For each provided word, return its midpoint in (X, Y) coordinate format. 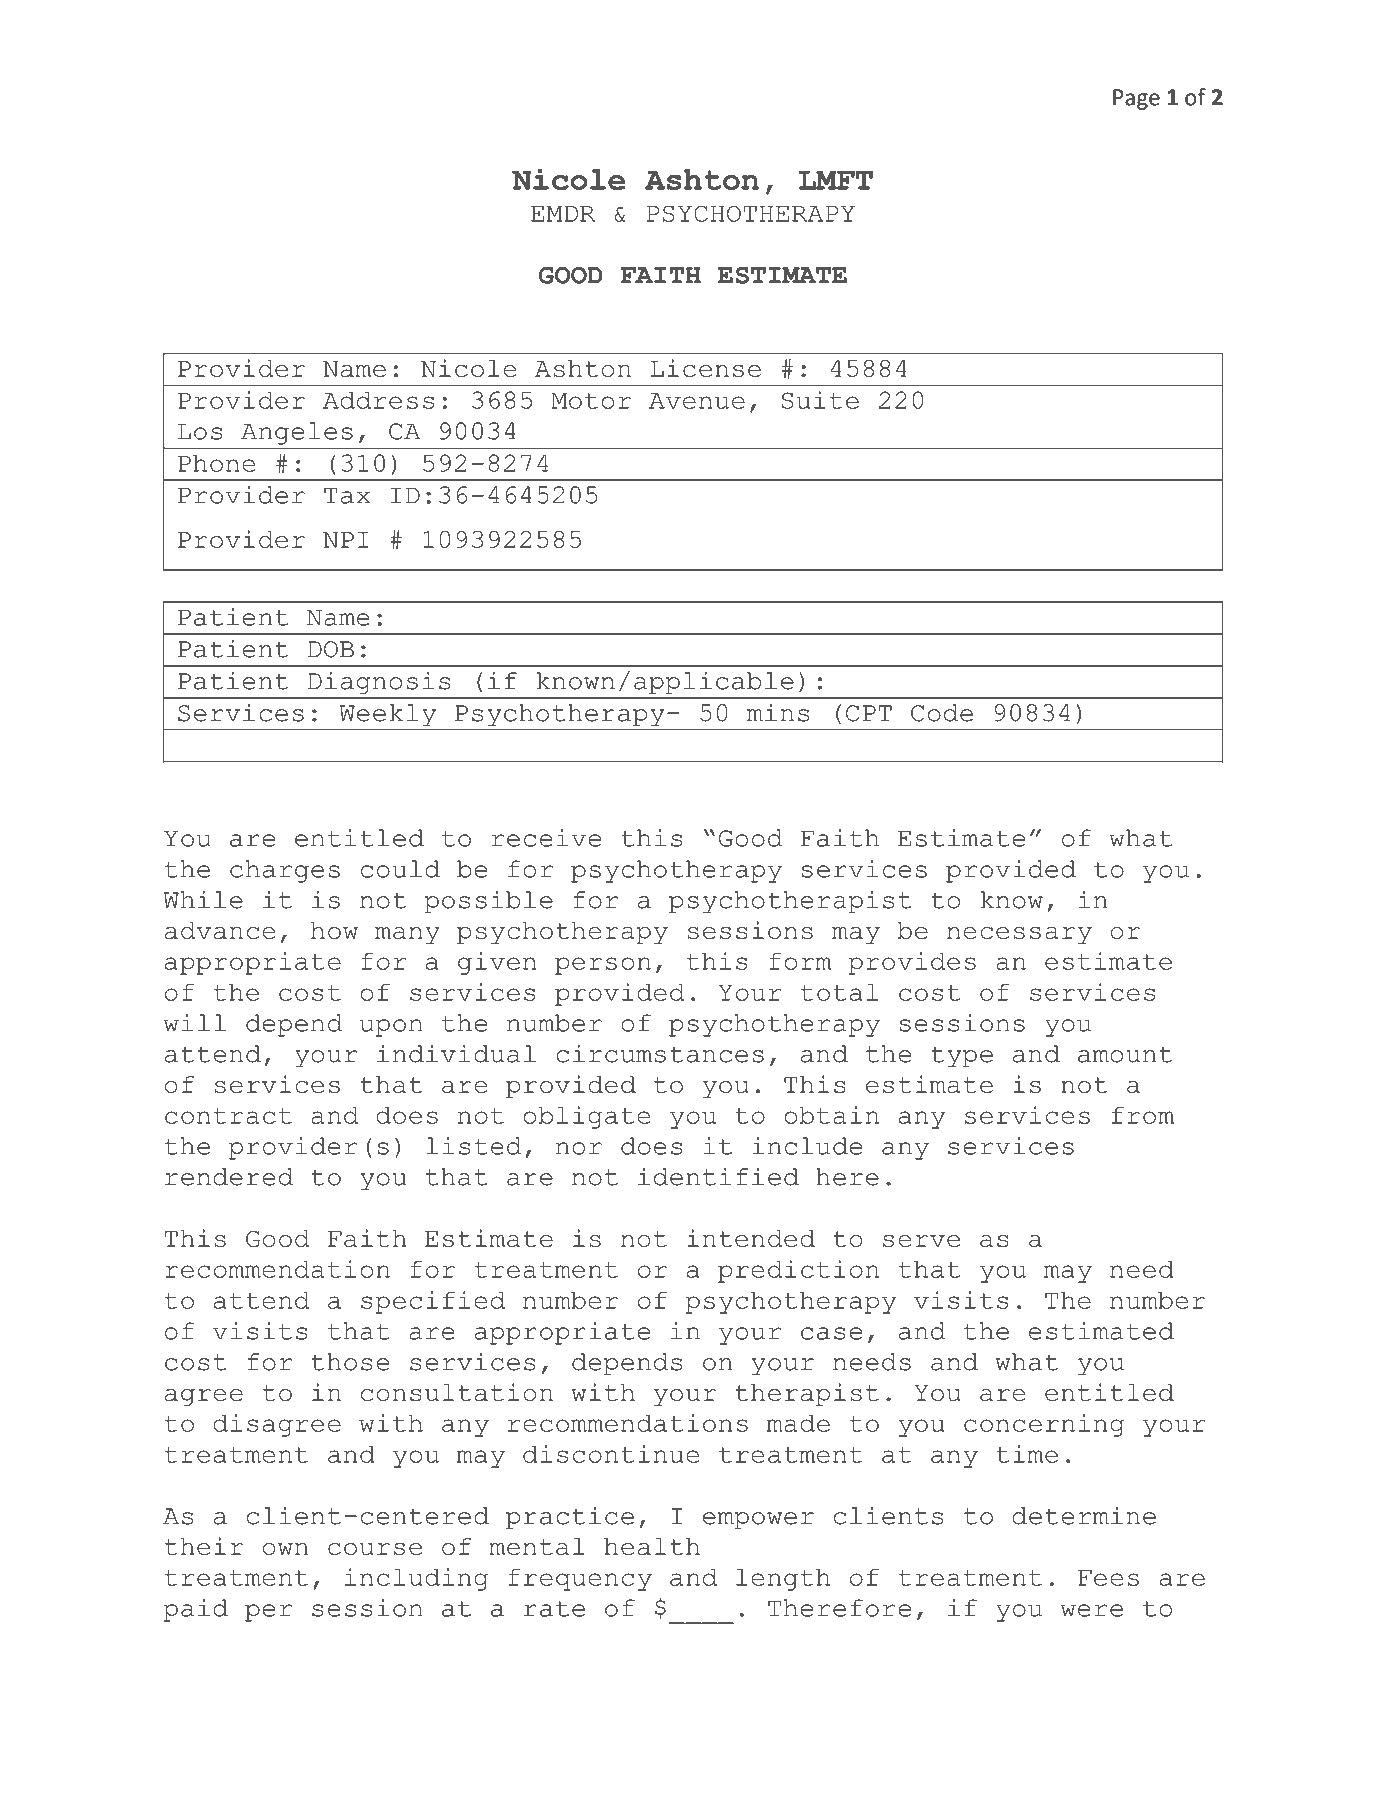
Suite (820, 400)
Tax (347, 495)
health (652, 1546)
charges (285, 871)
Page (1136, 99)
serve (921, 1241)
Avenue (697, 401)
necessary (1019, 935)
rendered (229, 1177)
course (375, 1549)
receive (546, 838)
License (705, 368)
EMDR (563, 214)
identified (718, 1176)
